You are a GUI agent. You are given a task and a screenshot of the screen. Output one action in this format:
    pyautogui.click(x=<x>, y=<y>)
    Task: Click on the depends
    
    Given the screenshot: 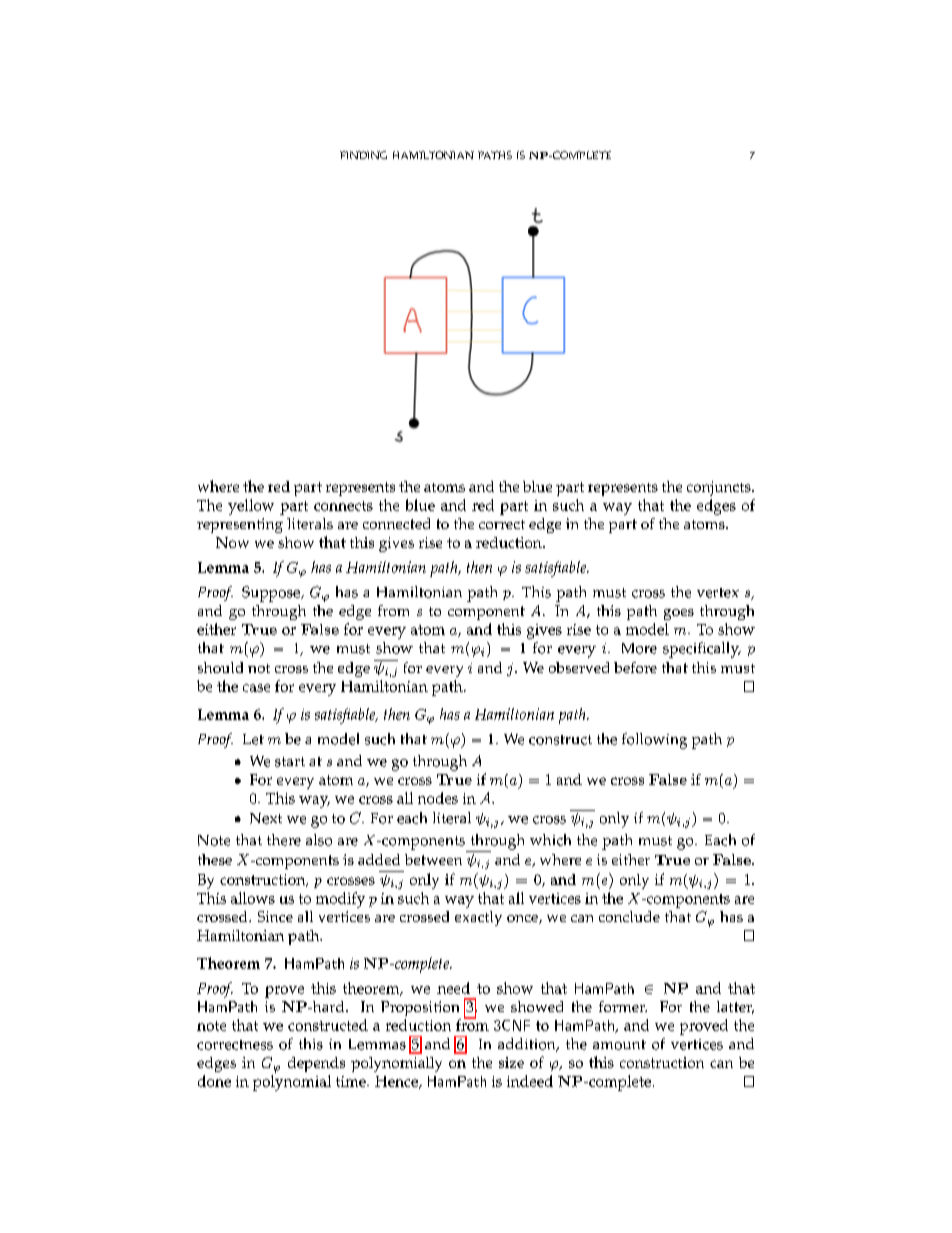 What is the action you would take?
    pyautogui.click(x=316, y=1064)
